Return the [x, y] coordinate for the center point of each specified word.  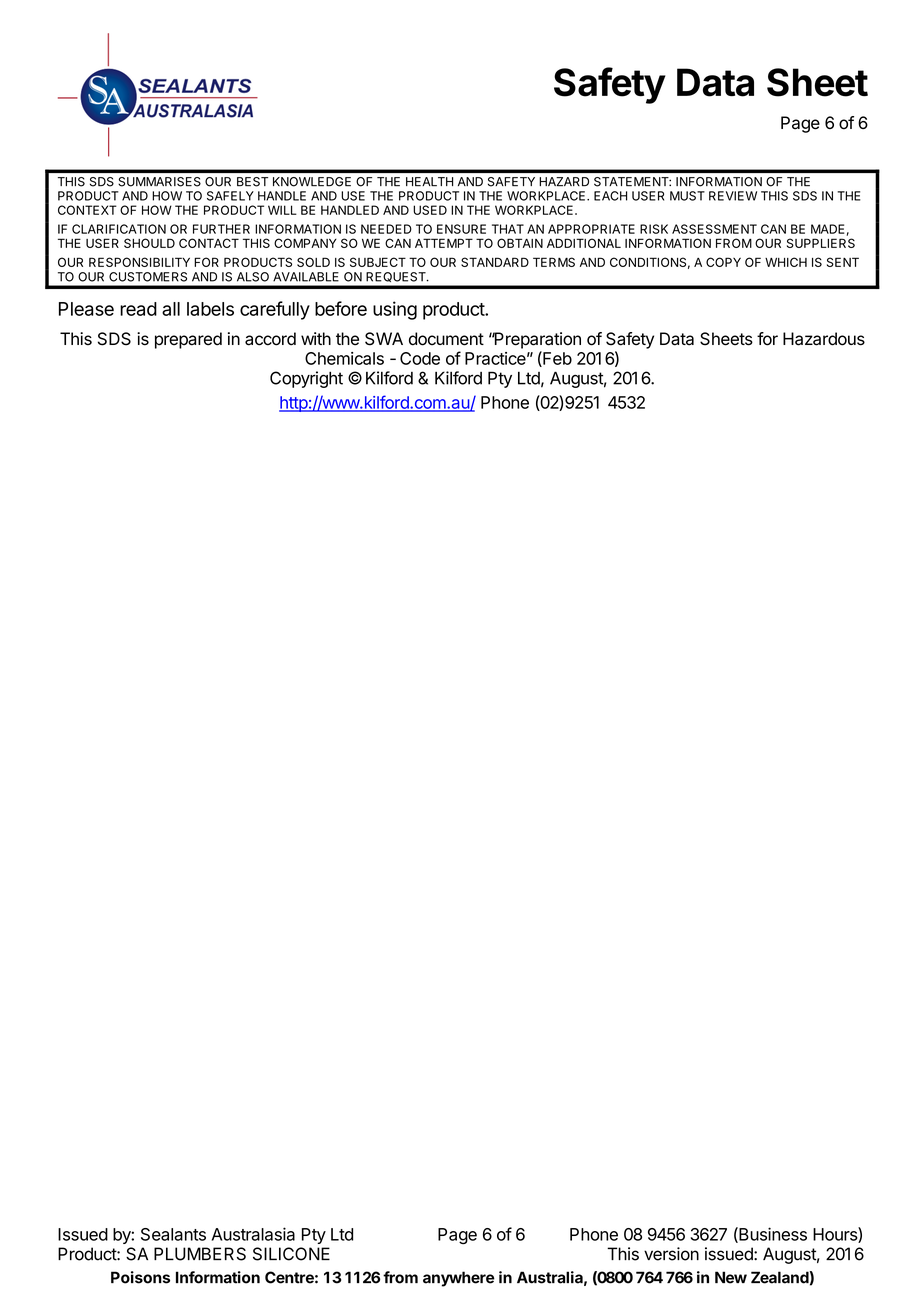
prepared [188, 340]
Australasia [253, 1234]
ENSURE [461, 229]
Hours [836, 1235]
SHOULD [149, 243]
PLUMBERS [200, 1254]
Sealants [173, 1234]
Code [420, 358]
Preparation [536, 340]
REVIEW [733, 196]
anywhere [459, 1279]
